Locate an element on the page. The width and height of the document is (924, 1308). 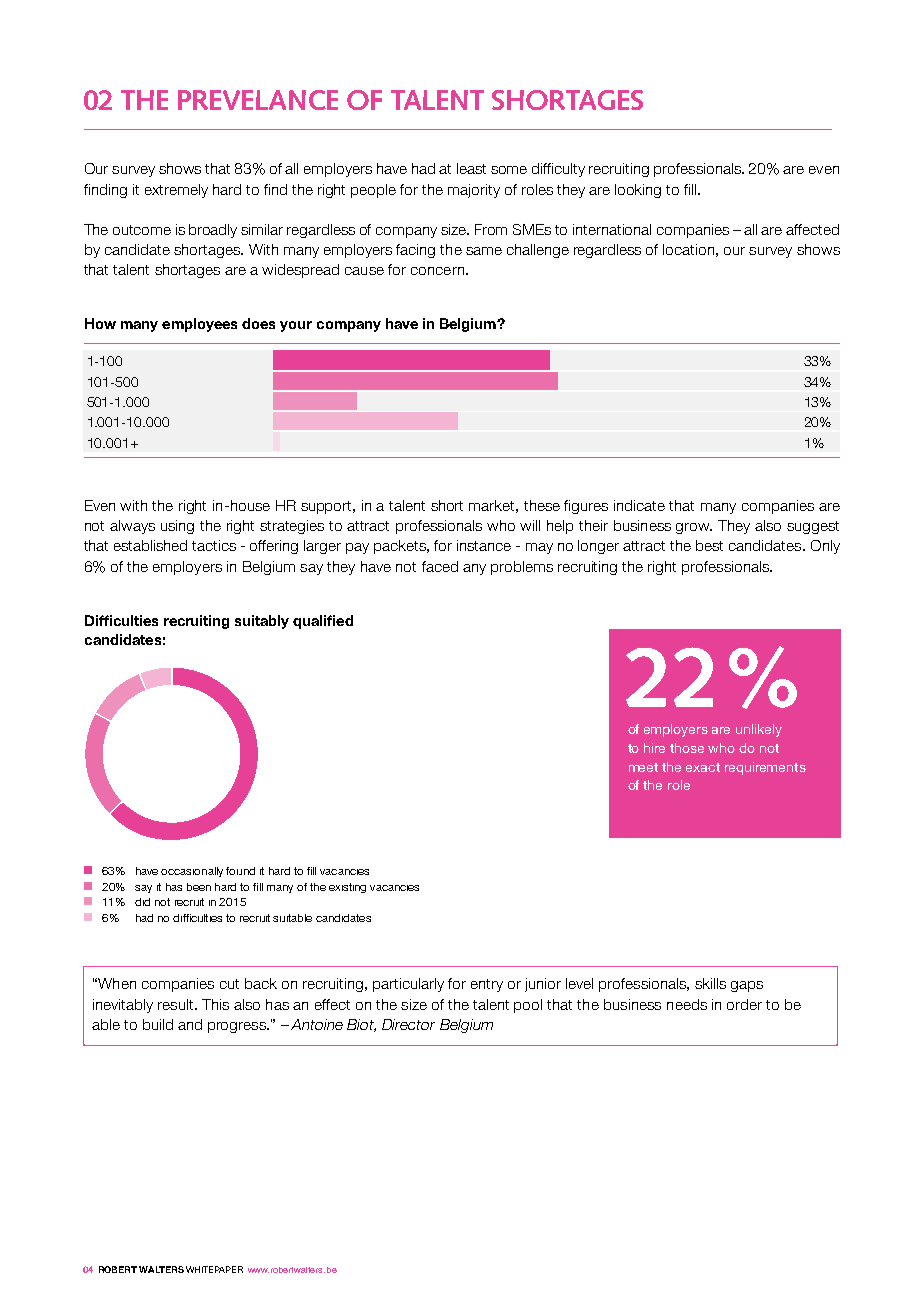
tactics is located at coordinates (214, 545).
